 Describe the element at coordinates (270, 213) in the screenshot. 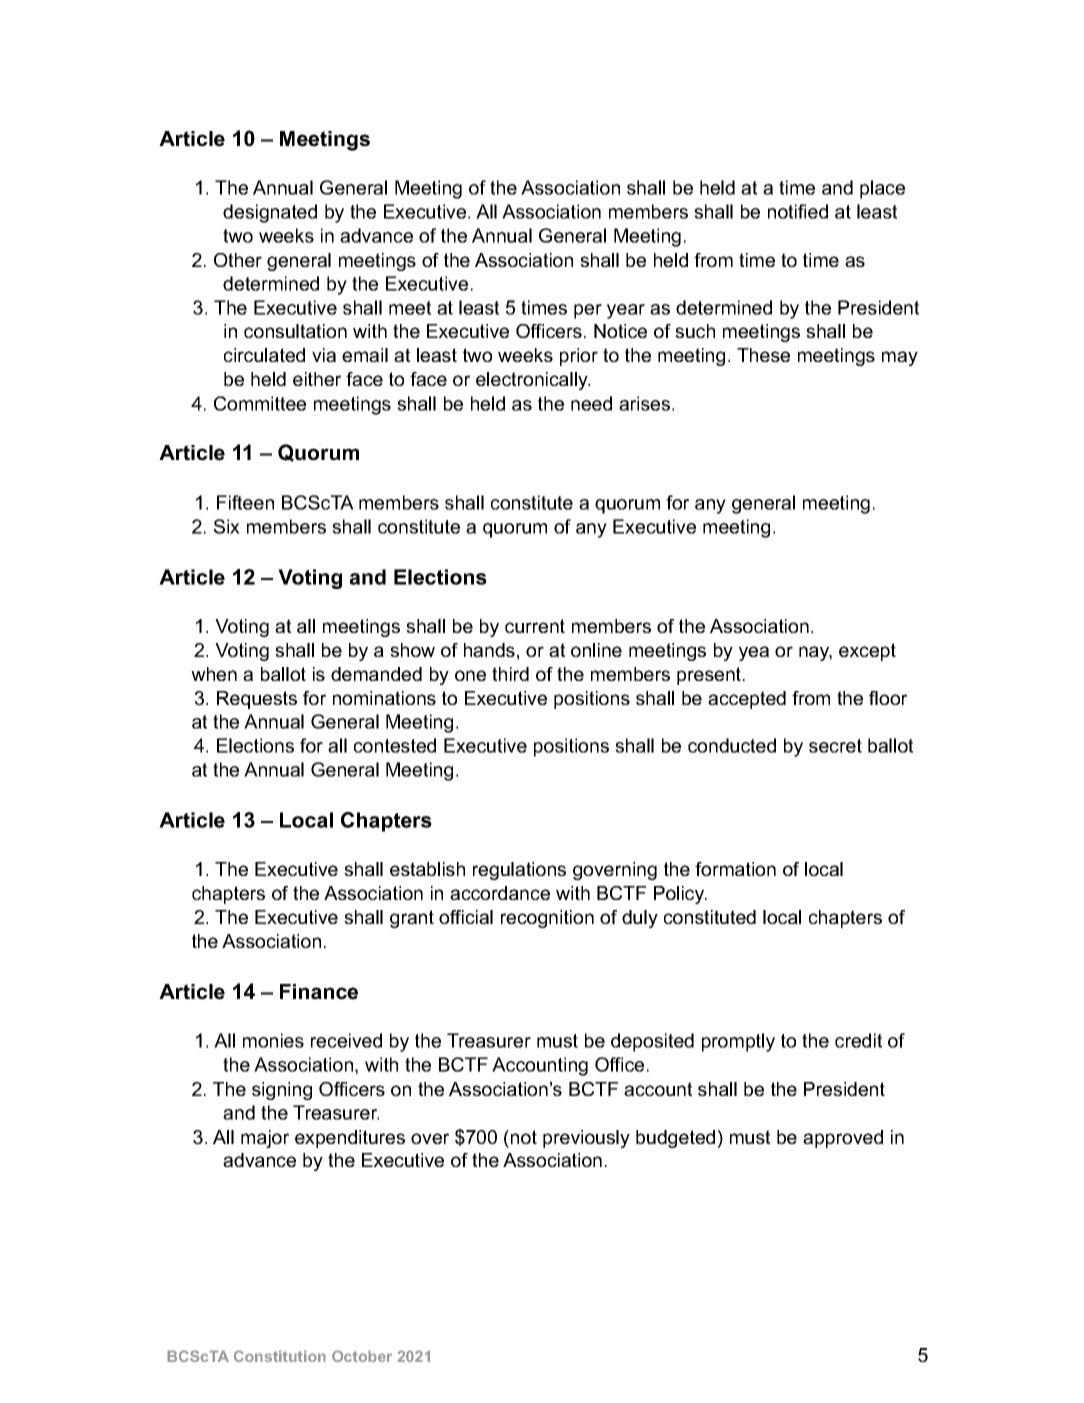

I see `designated` at that location.
